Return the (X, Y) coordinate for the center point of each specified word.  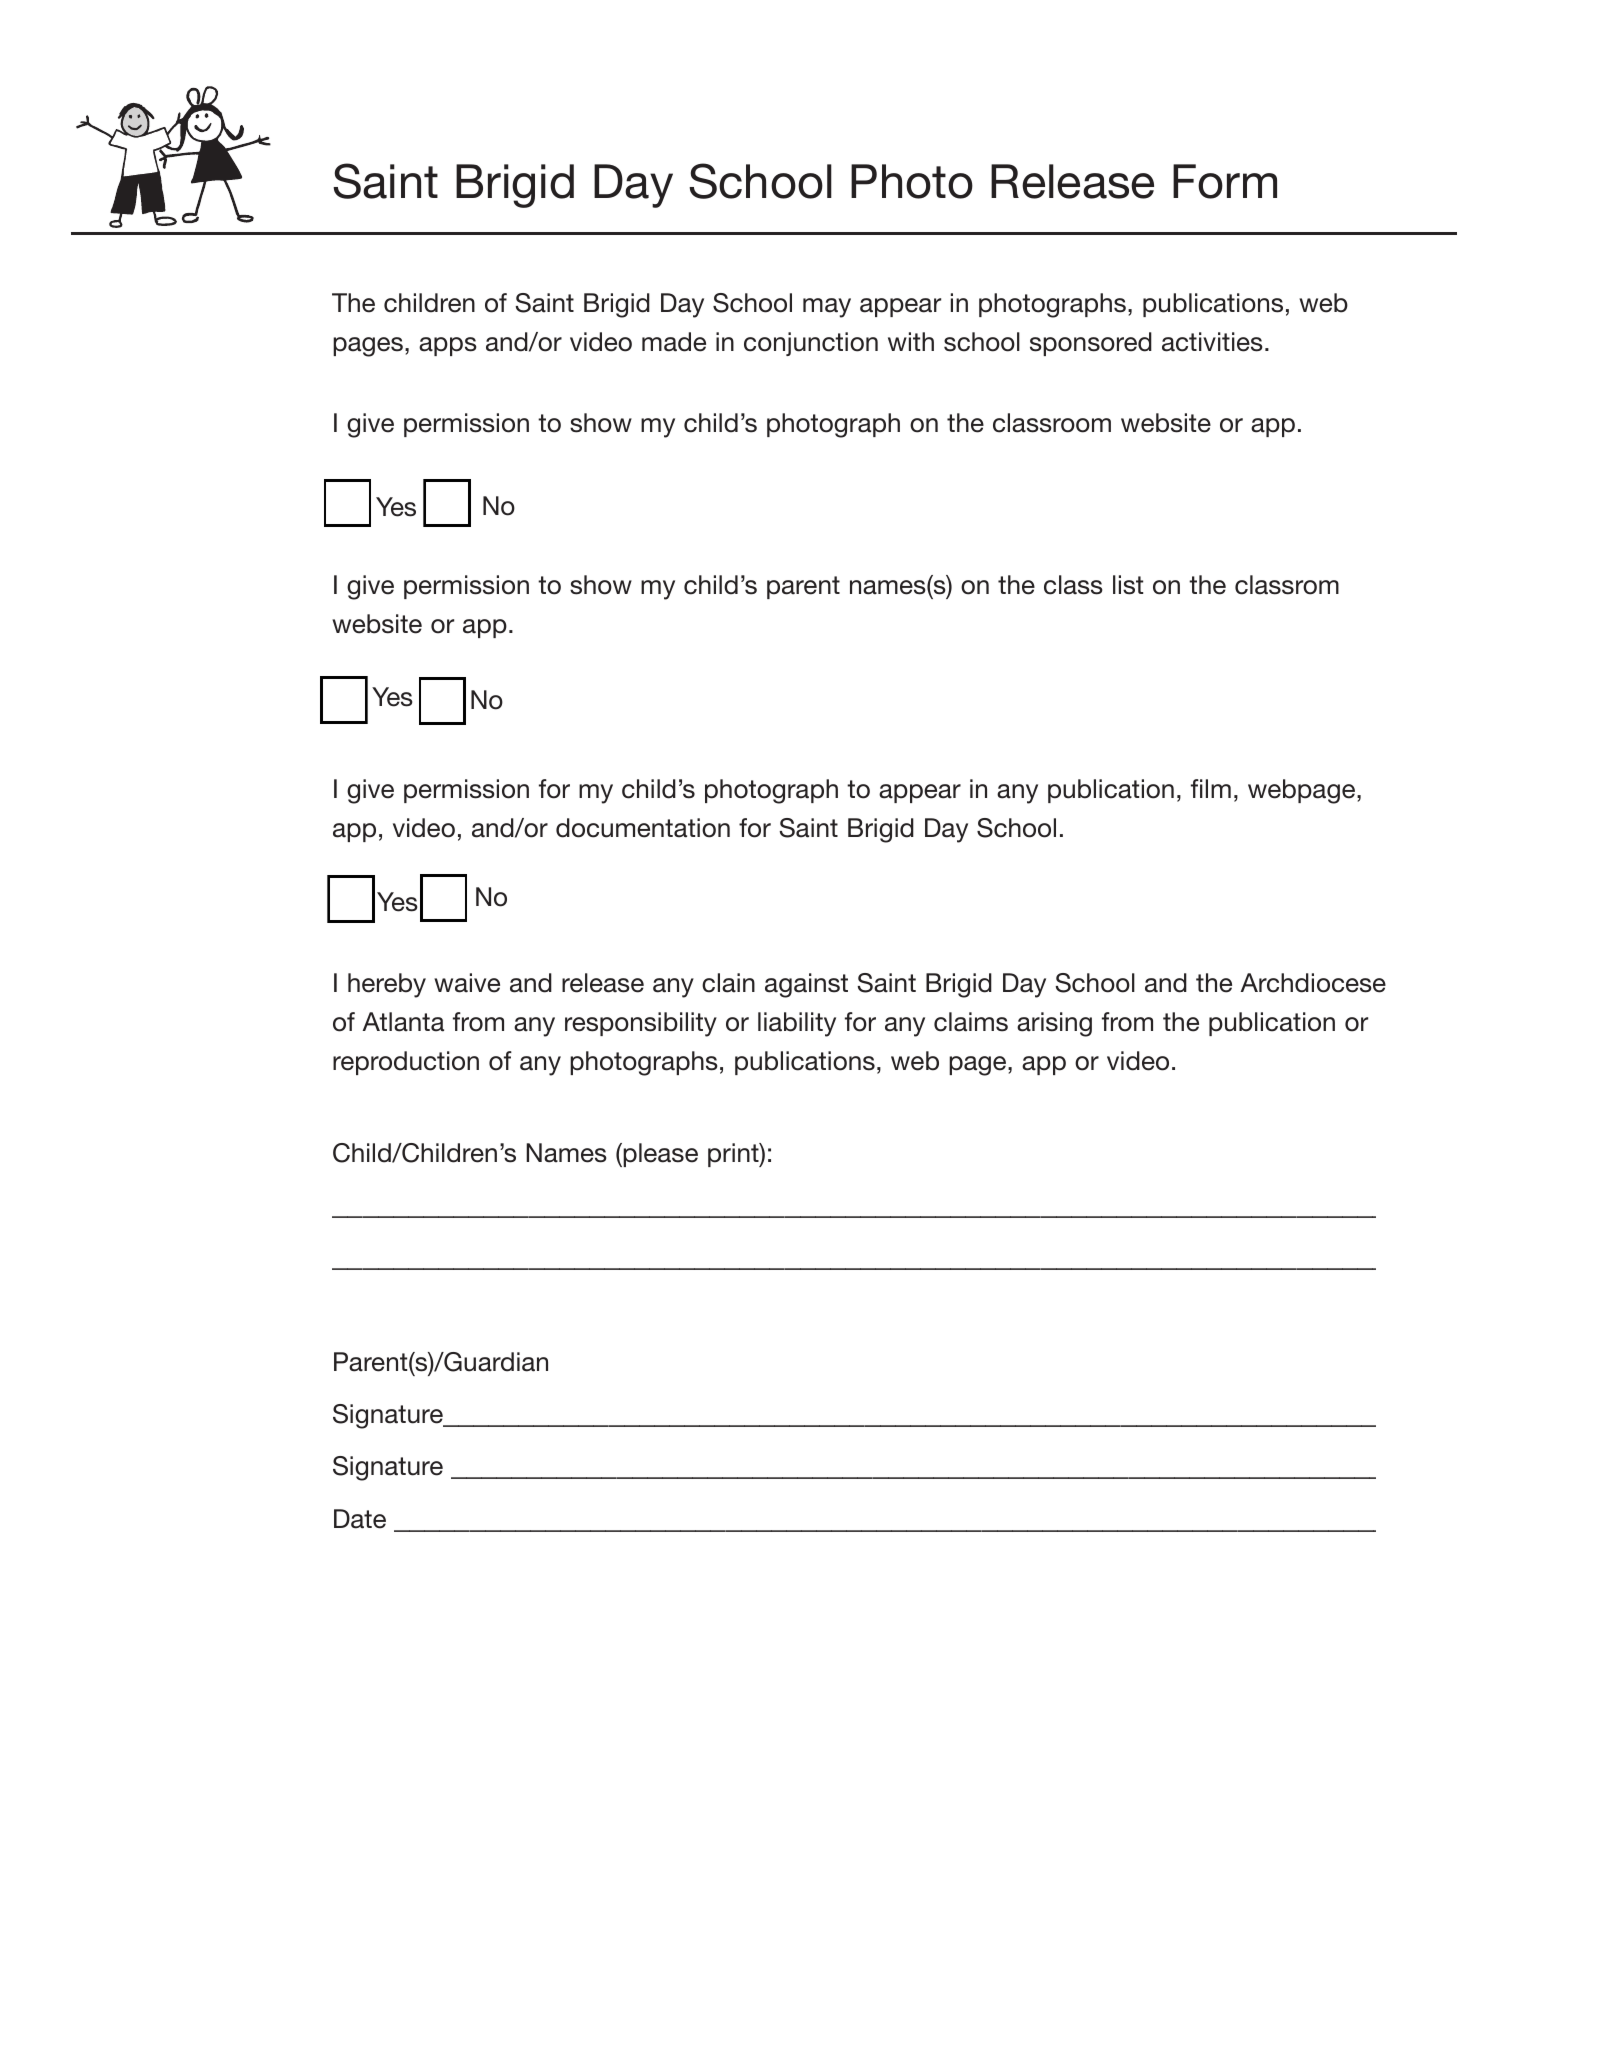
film (1211, 788)
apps (448, 346)
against (806, 985)
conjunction (811, 344)
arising (1054, 1024)
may (827, 308)
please (659, 1155)
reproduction (406, 1063)
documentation (643, 828)
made (674, 342)
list (1128, 585)
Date (360, 1519)
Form (1225, 181)
